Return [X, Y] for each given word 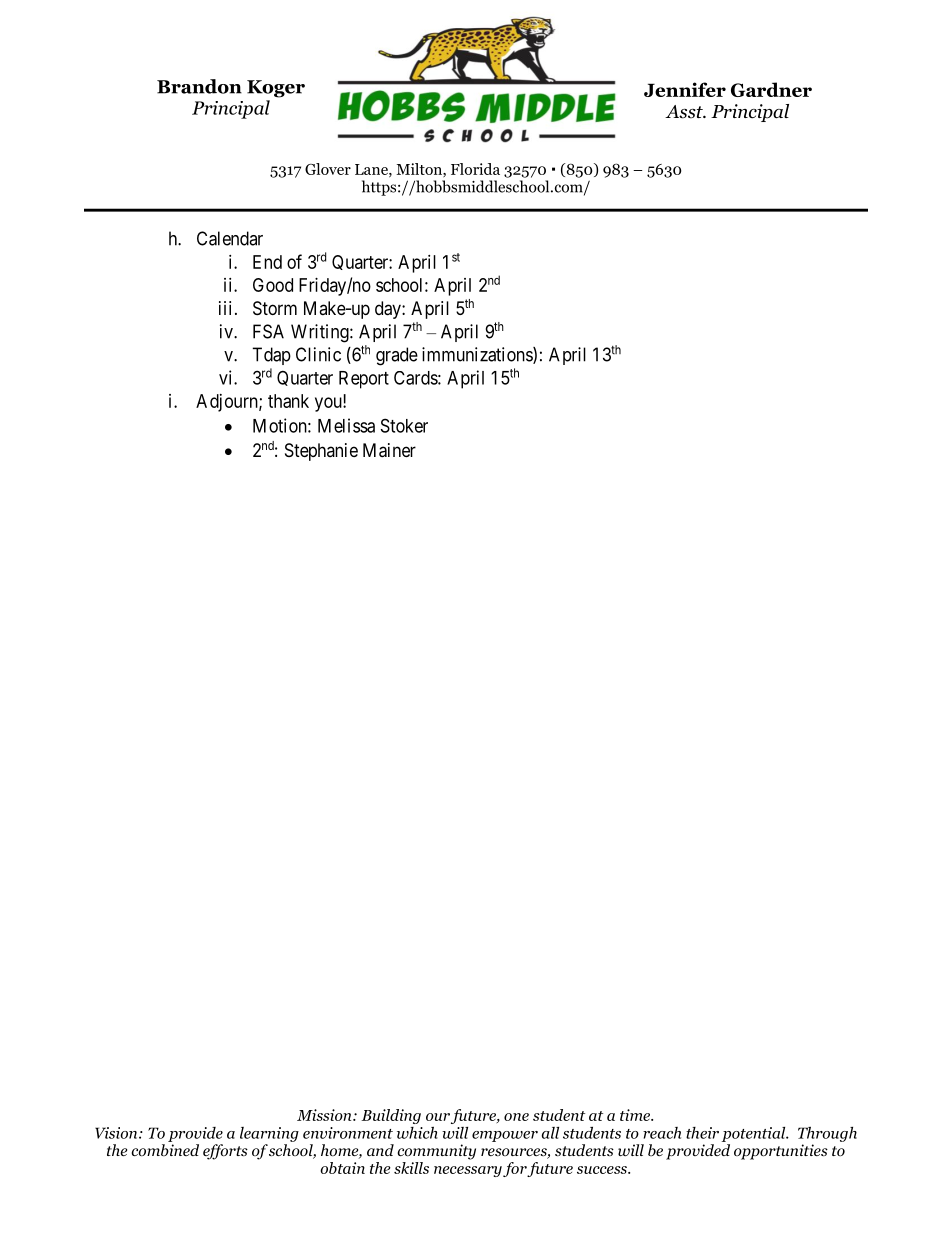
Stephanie [321, 452]
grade [397, 356]
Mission [325, 1115]
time [636, 1115]
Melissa [346, 425]
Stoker [404, 425]
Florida [475, 169]
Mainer [389, 450]
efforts [225, 1152]
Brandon [199, 86]
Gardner [771, 89]
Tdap [271, 356]
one [516, 1117]
